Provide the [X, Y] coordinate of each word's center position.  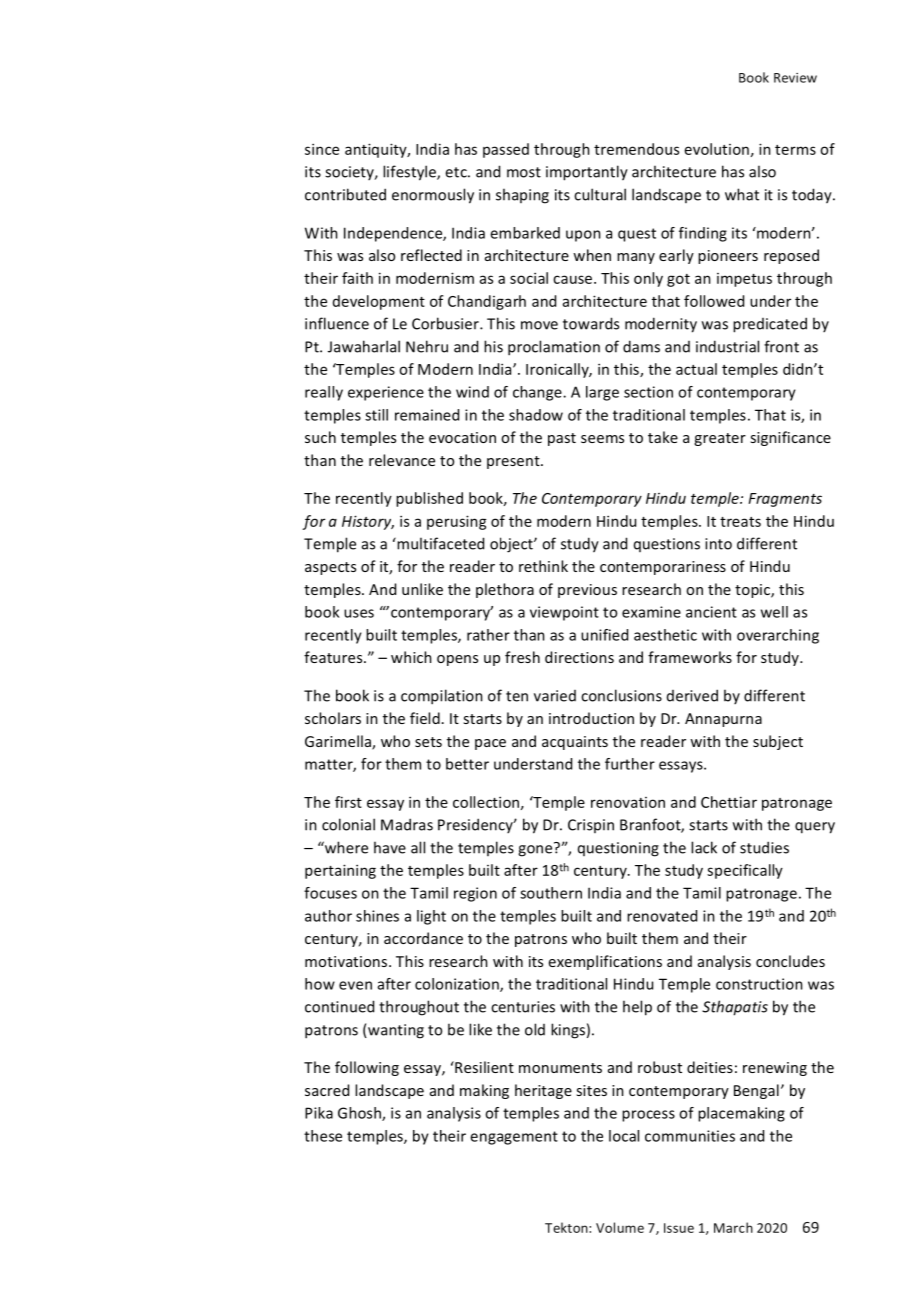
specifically [745, 871]
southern [551, 893]
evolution [717, 149]
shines [377, 916]
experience [386, 393]
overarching [778, 636]
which [411, 657]
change [538, 393]
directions [579, 657]
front [781, 346]
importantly [587, 173]
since [322, 149]
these [323, 1136]
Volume [620, 1227]
